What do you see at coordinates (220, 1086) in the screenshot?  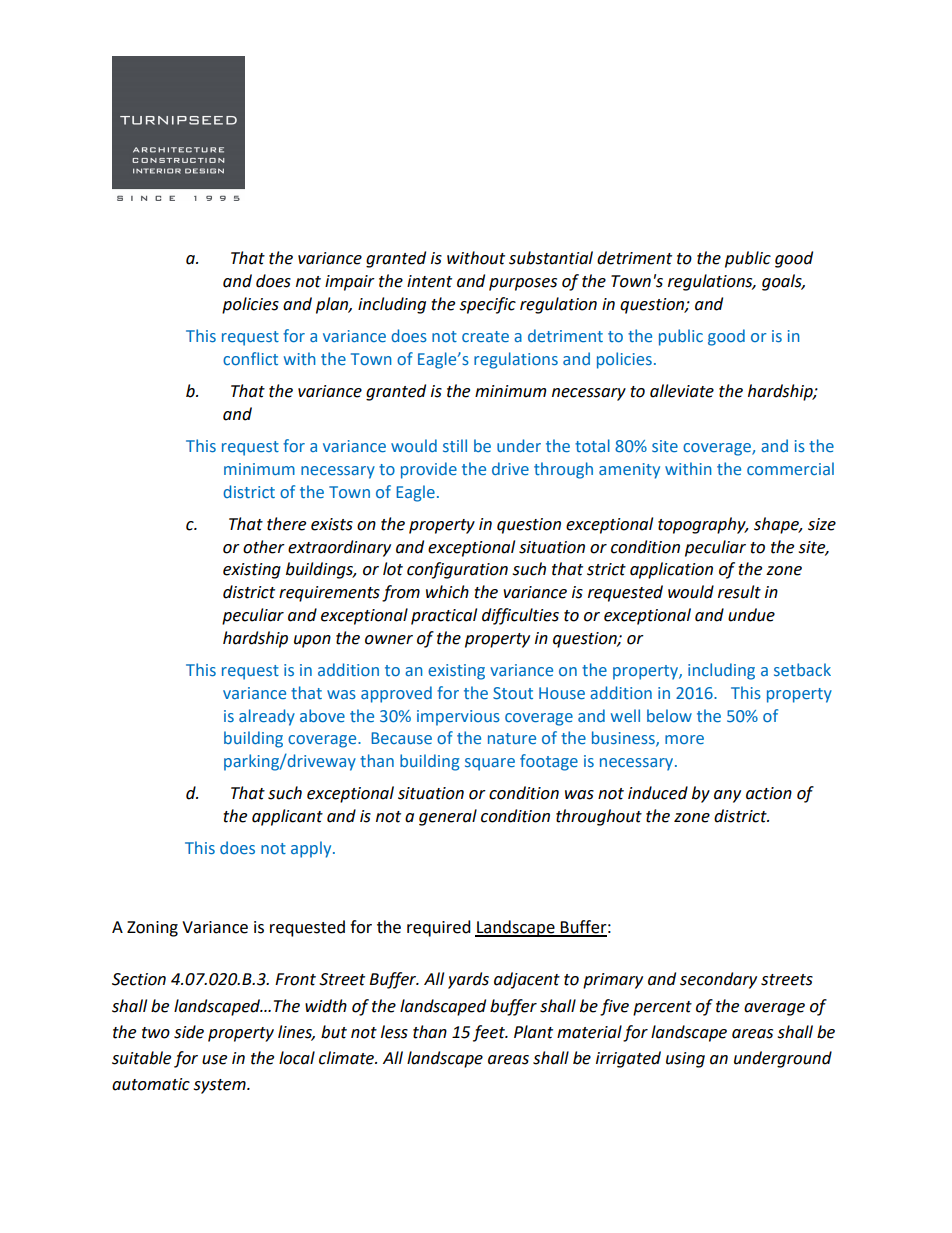 I see `system` at bounding box center [220, 1086].
